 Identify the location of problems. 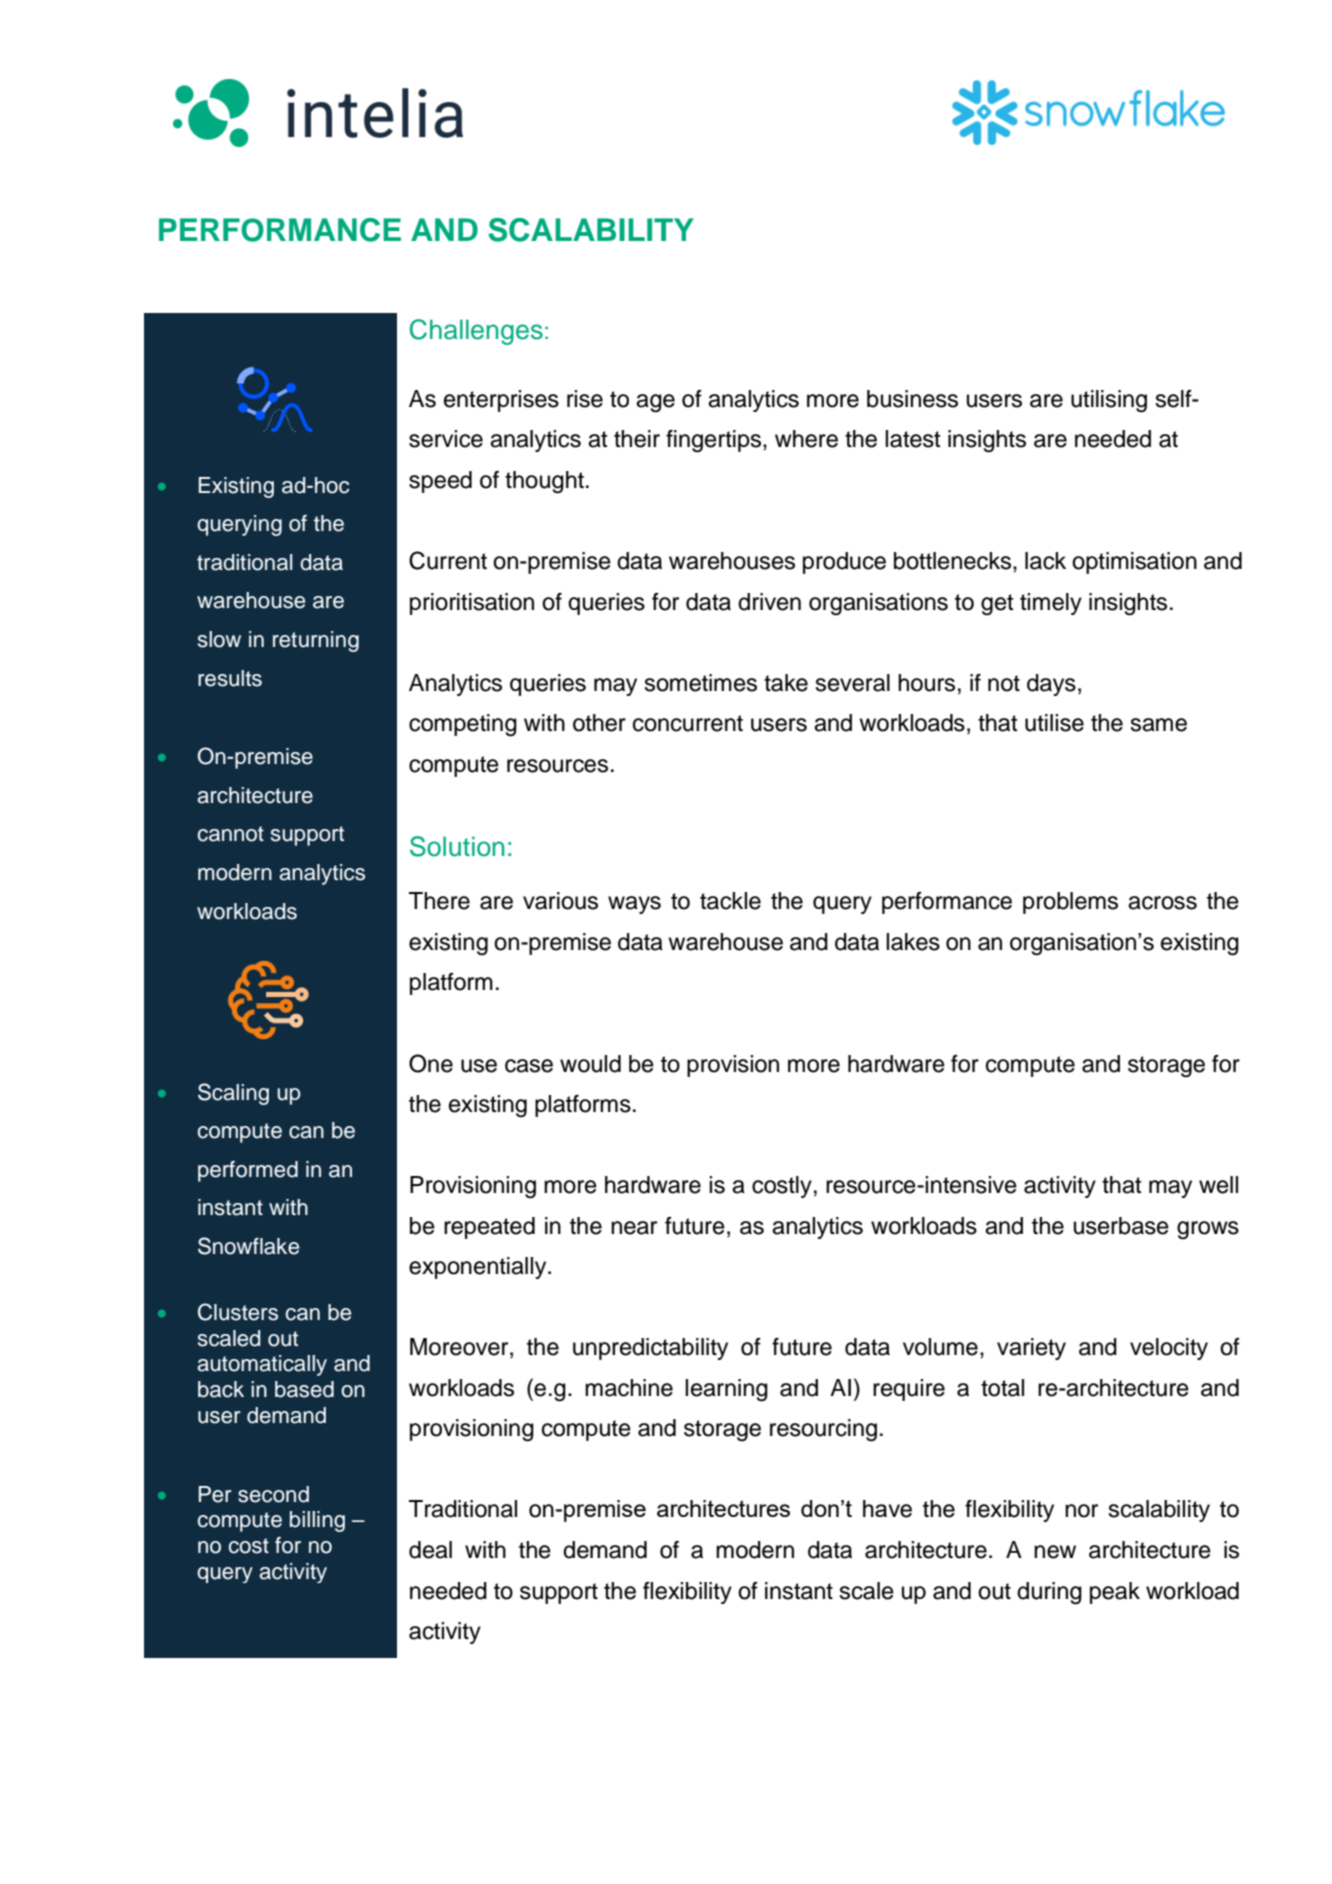
(1070, 903).
